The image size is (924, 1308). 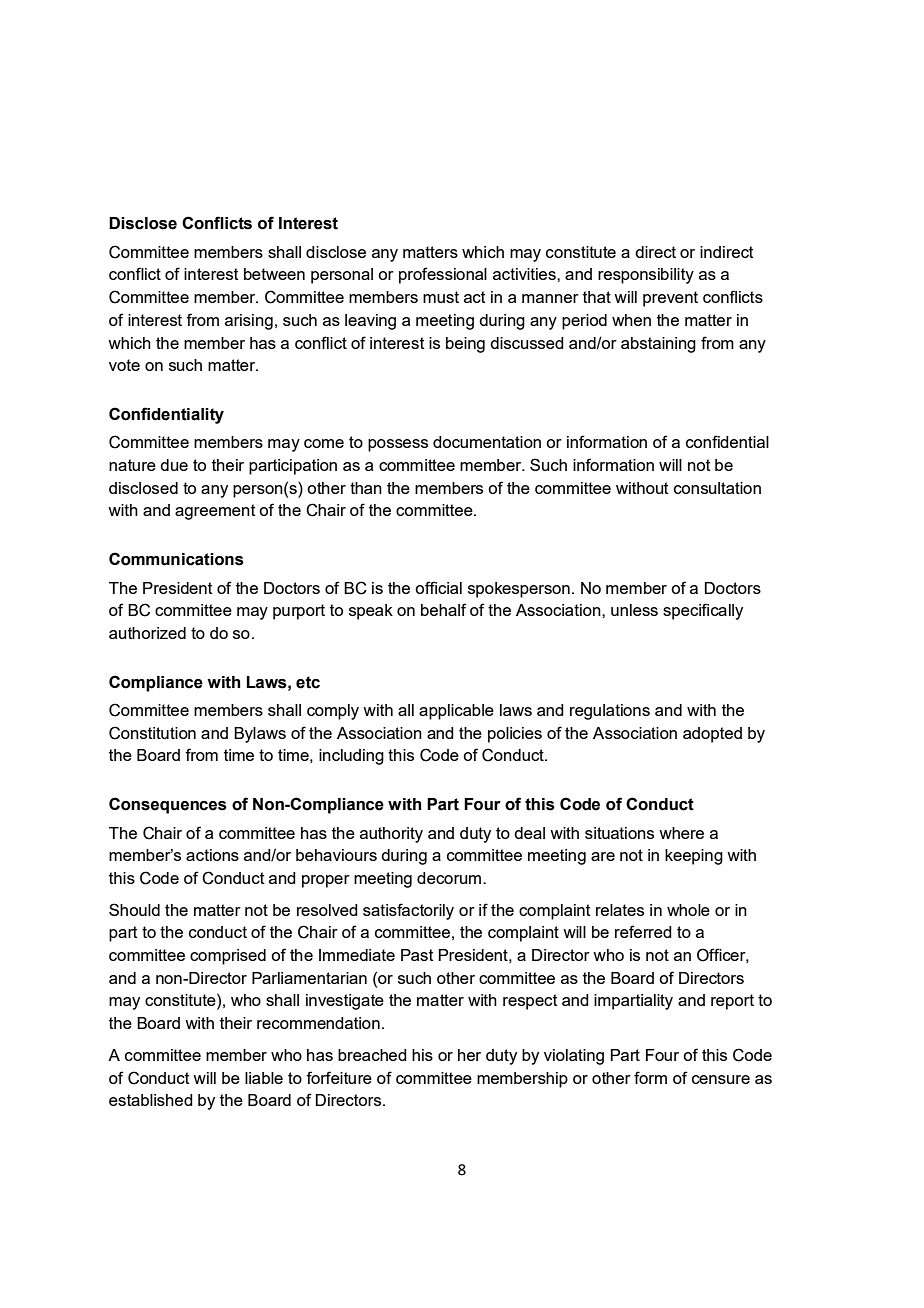 I want to click on authority, so click(x=391, y=835).
